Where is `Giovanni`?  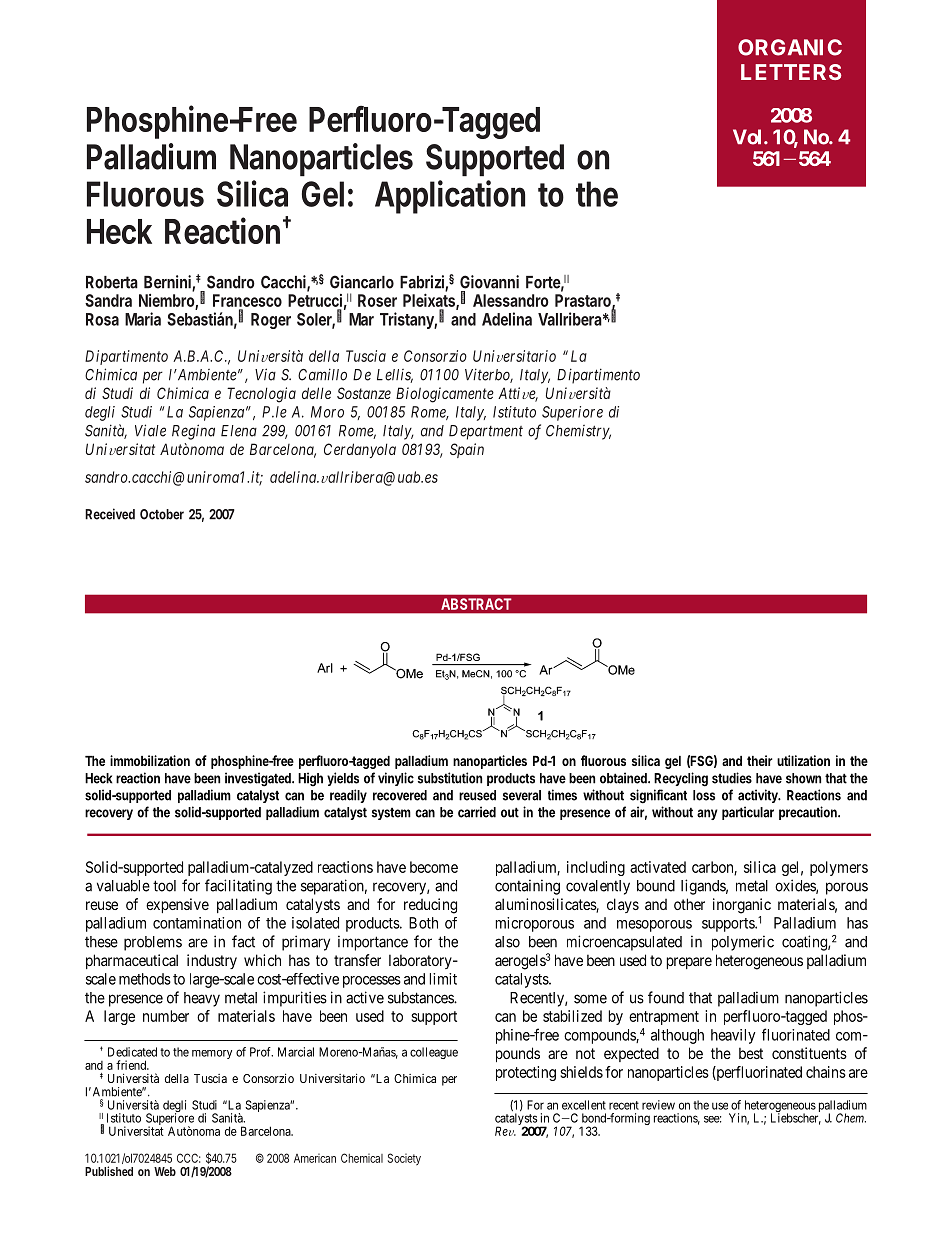
Giovanni is located at coordinates (489, 282).
